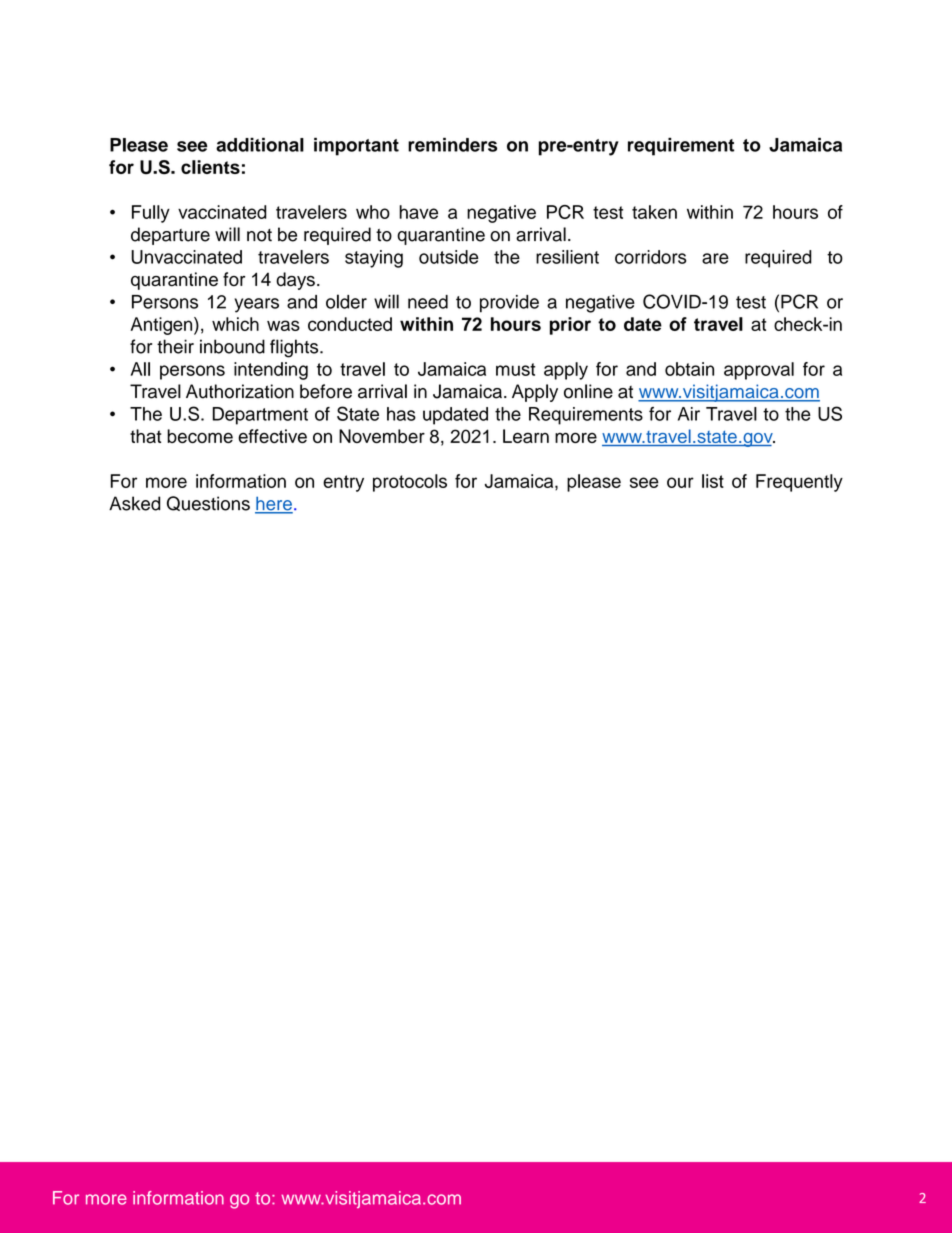 This screenshot has height=1233, width=952. Describe the element at coordinates (240, 391) in the screenshot. I see `Authorization` at that location.
